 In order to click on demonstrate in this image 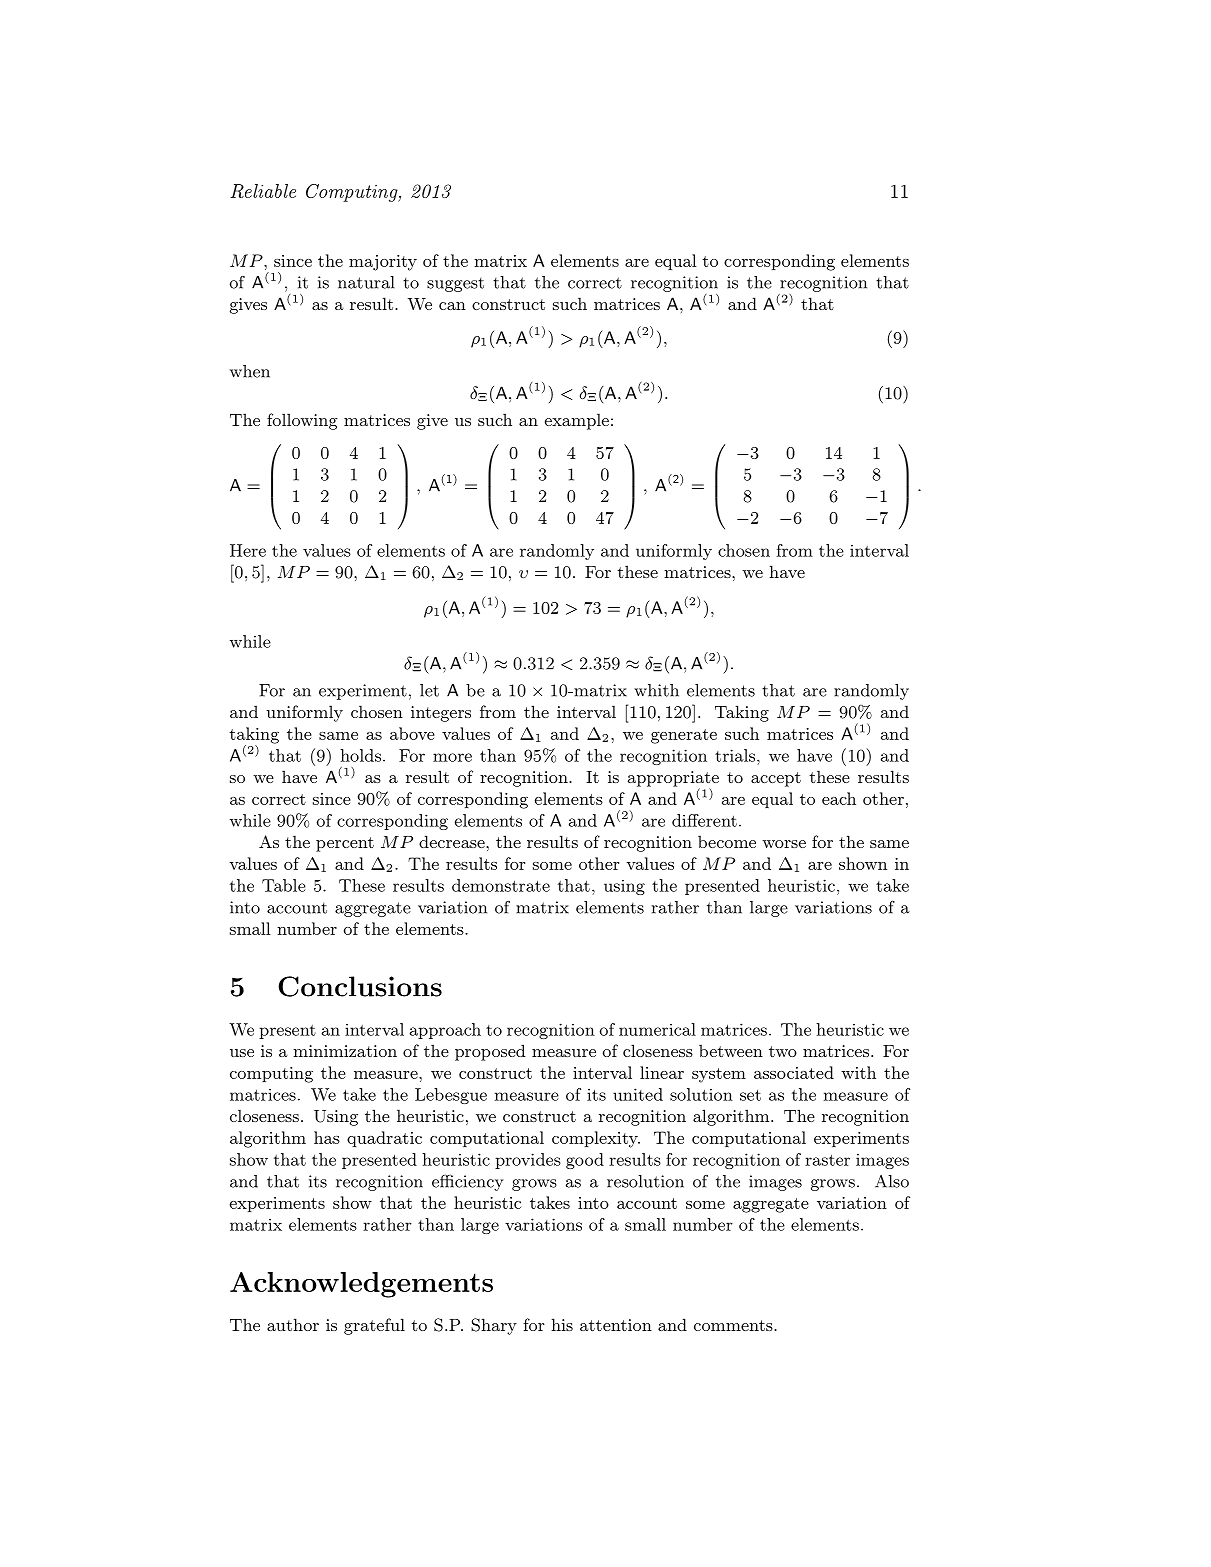, I will do `click(501, 885)`.
